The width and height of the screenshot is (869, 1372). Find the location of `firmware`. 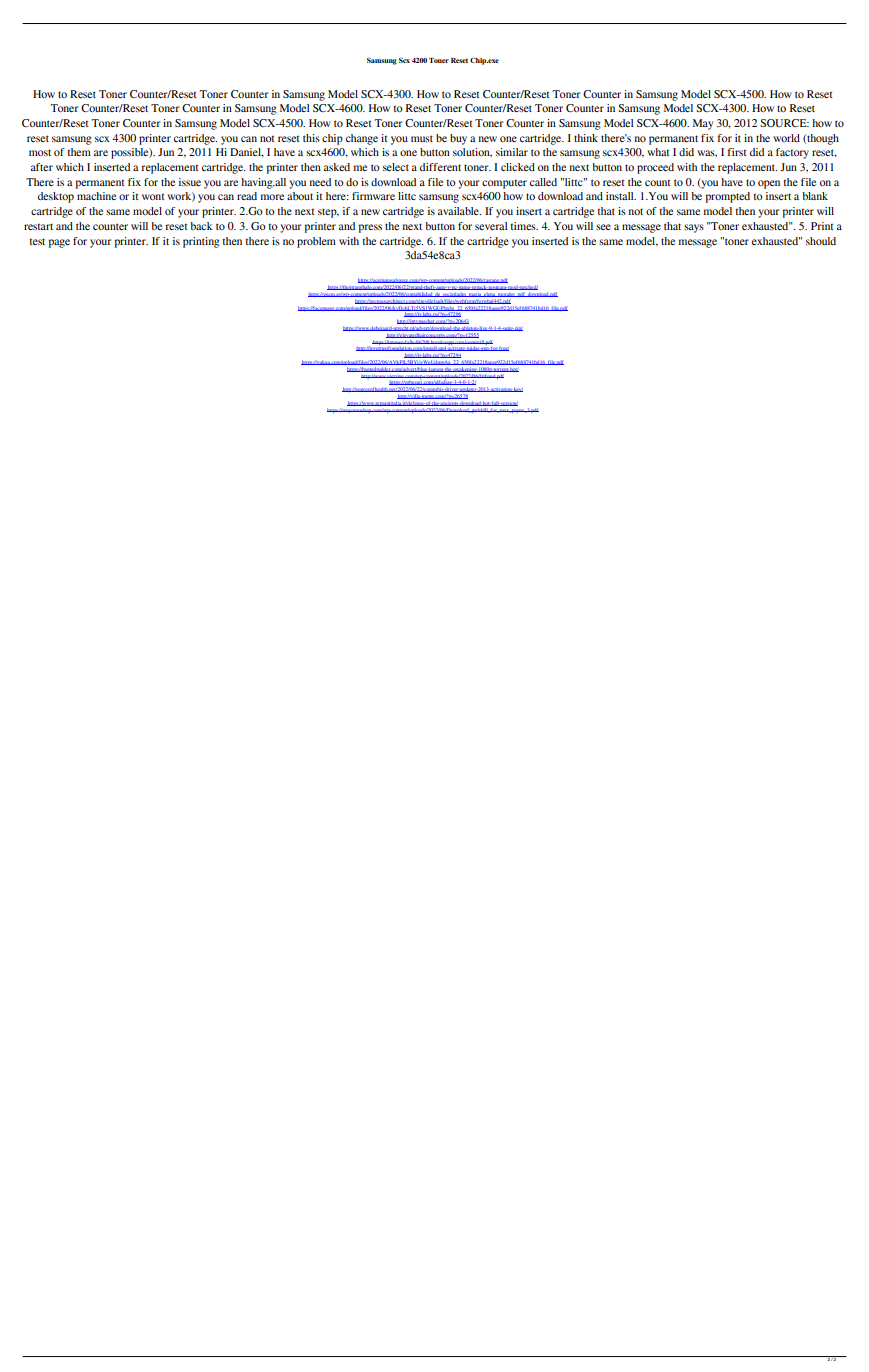

firmware is located at coordinates (373, 196).
